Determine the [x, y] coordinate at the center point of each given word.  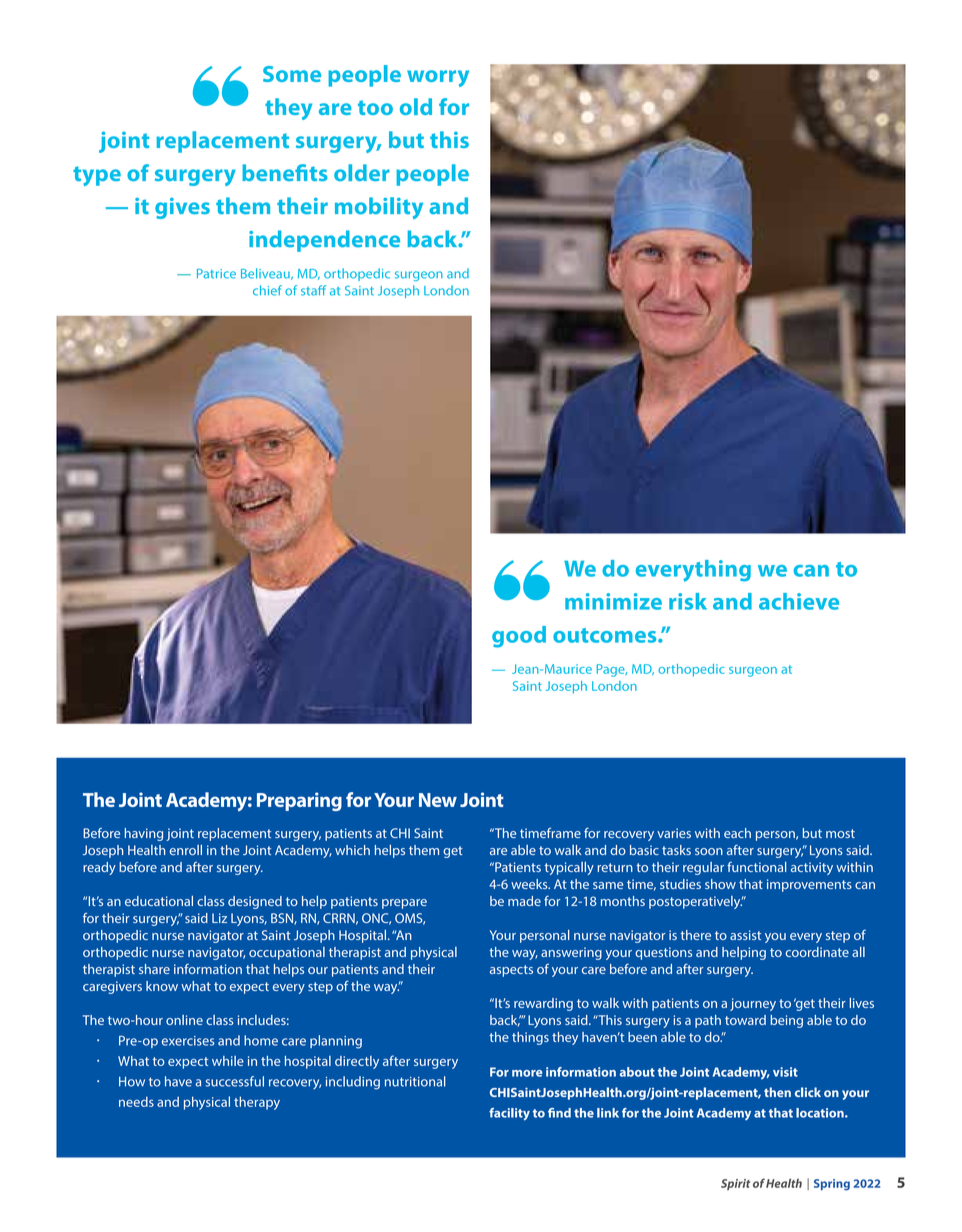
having [144, 834]
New [438, 800]
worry [438, 78]
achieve [799, 601]
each [737, 833]
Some [292, 74]
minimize [613, 601]
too [375, 107]
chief [267, 290]
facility [509, 1114]
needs [136, 1102]
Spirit [735, 1184]
